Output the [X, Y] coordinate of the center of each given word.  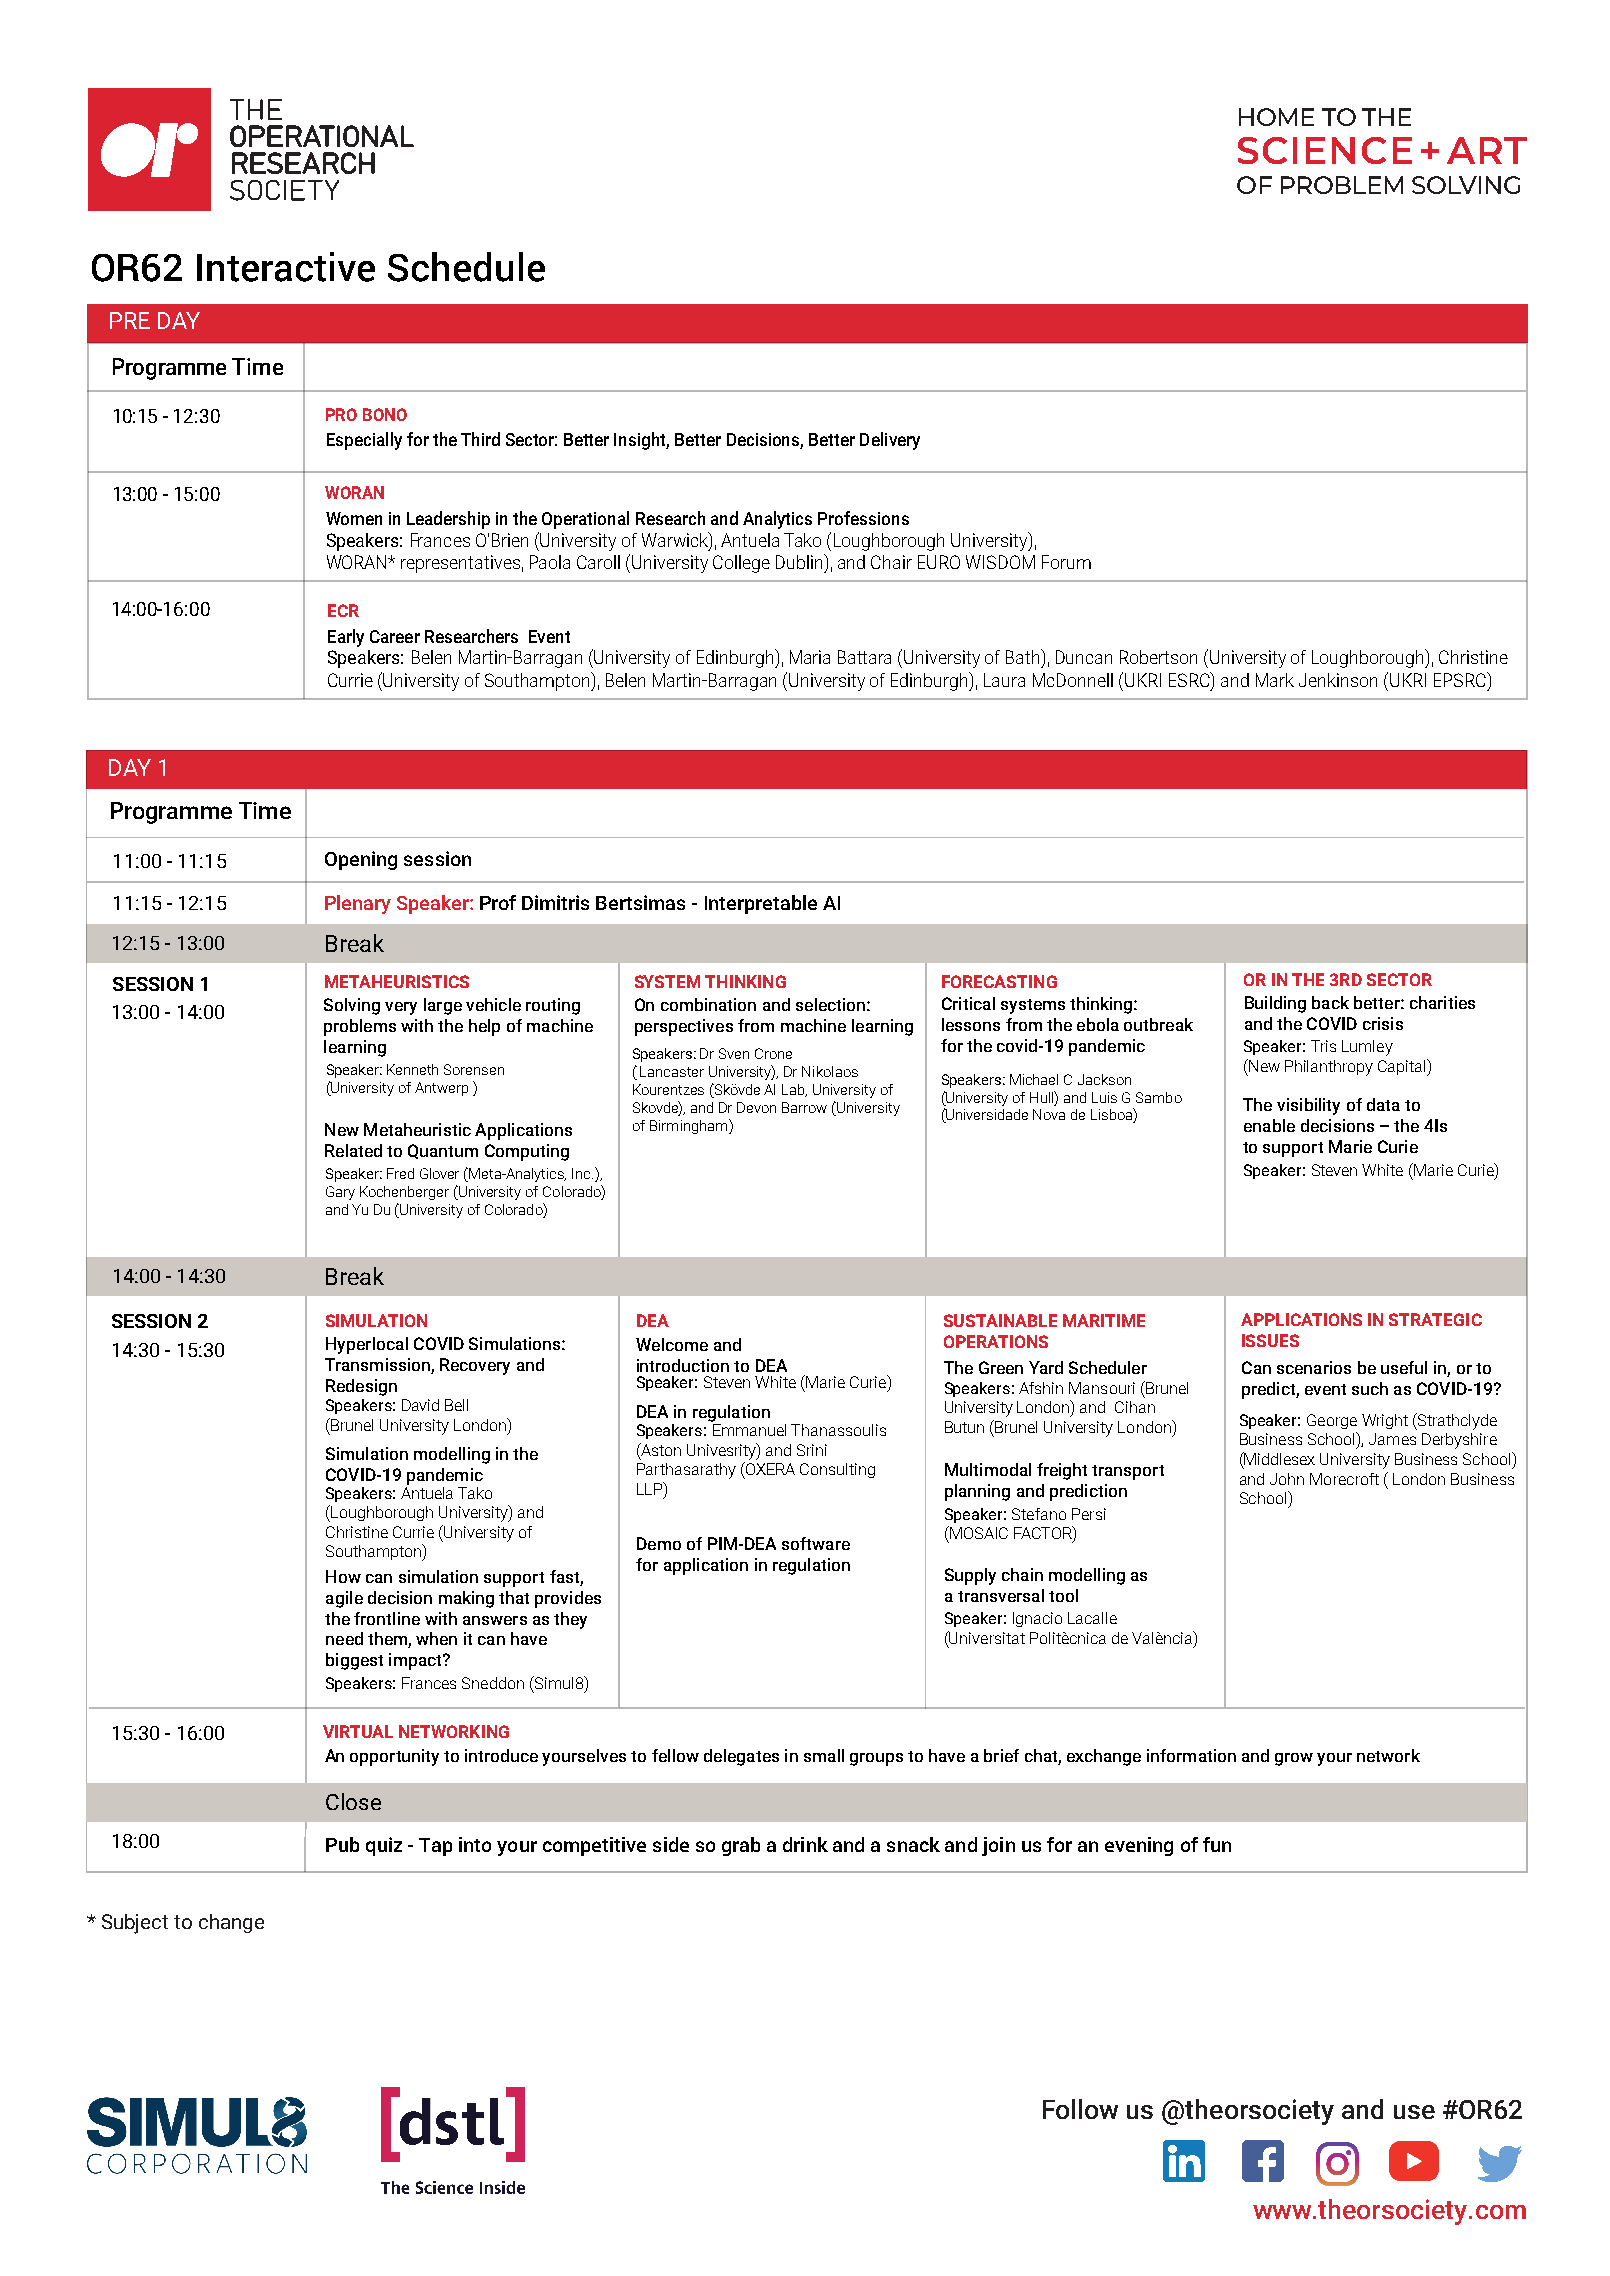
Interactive [286, 267]
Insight [641, 441]
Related [353, 1150]
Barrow [804, 1107]
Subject [135, 1924]
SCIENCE [1325, 150]
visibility [1308, 1106]
